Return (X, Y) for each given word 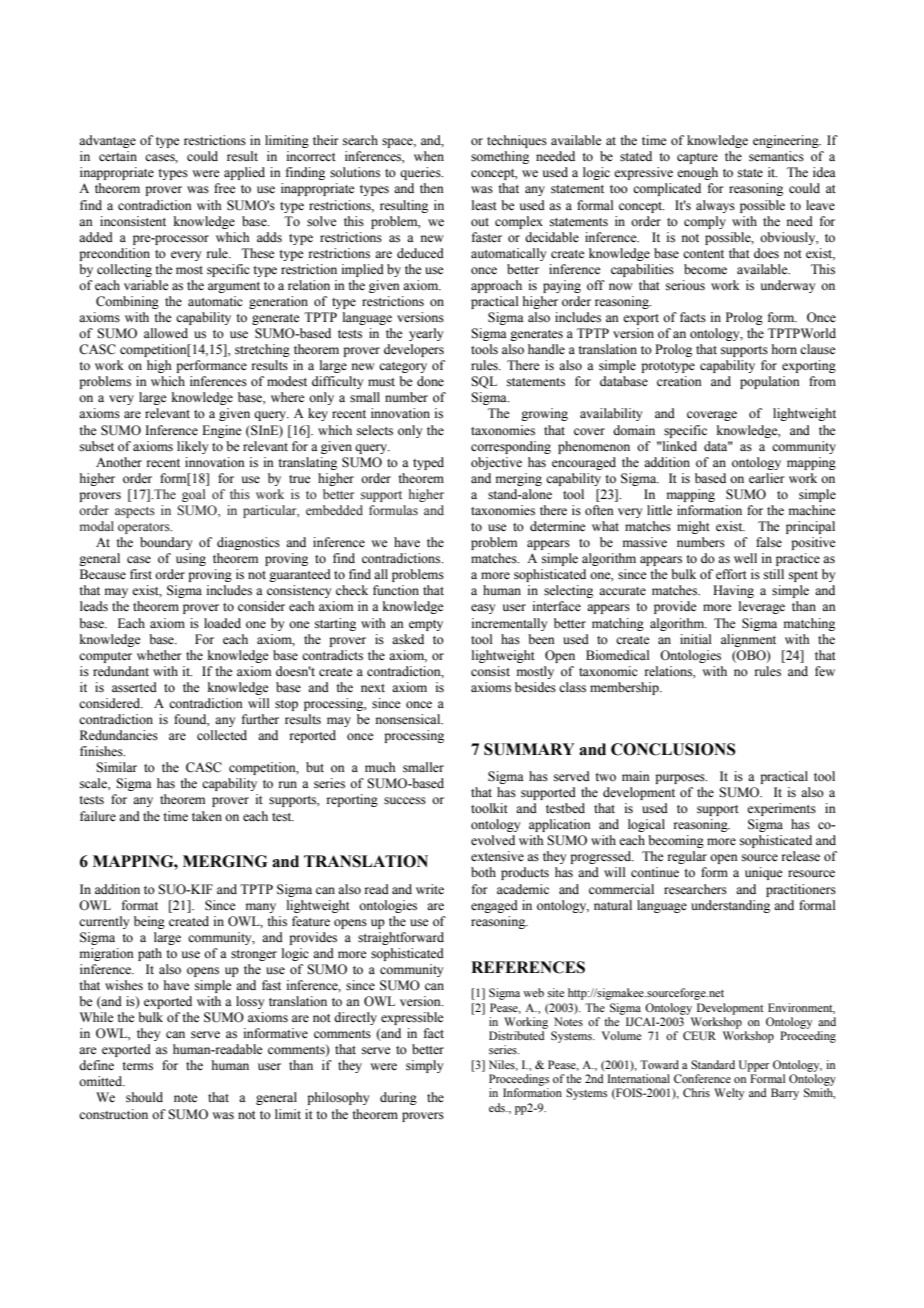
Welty (729, 1094)
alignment (748, 640)
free (225, 188)
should (144, 1097)
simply (424, 1066)
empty (426, 625)
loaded (222, 623)
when (429, 156)
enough (697, 173)
